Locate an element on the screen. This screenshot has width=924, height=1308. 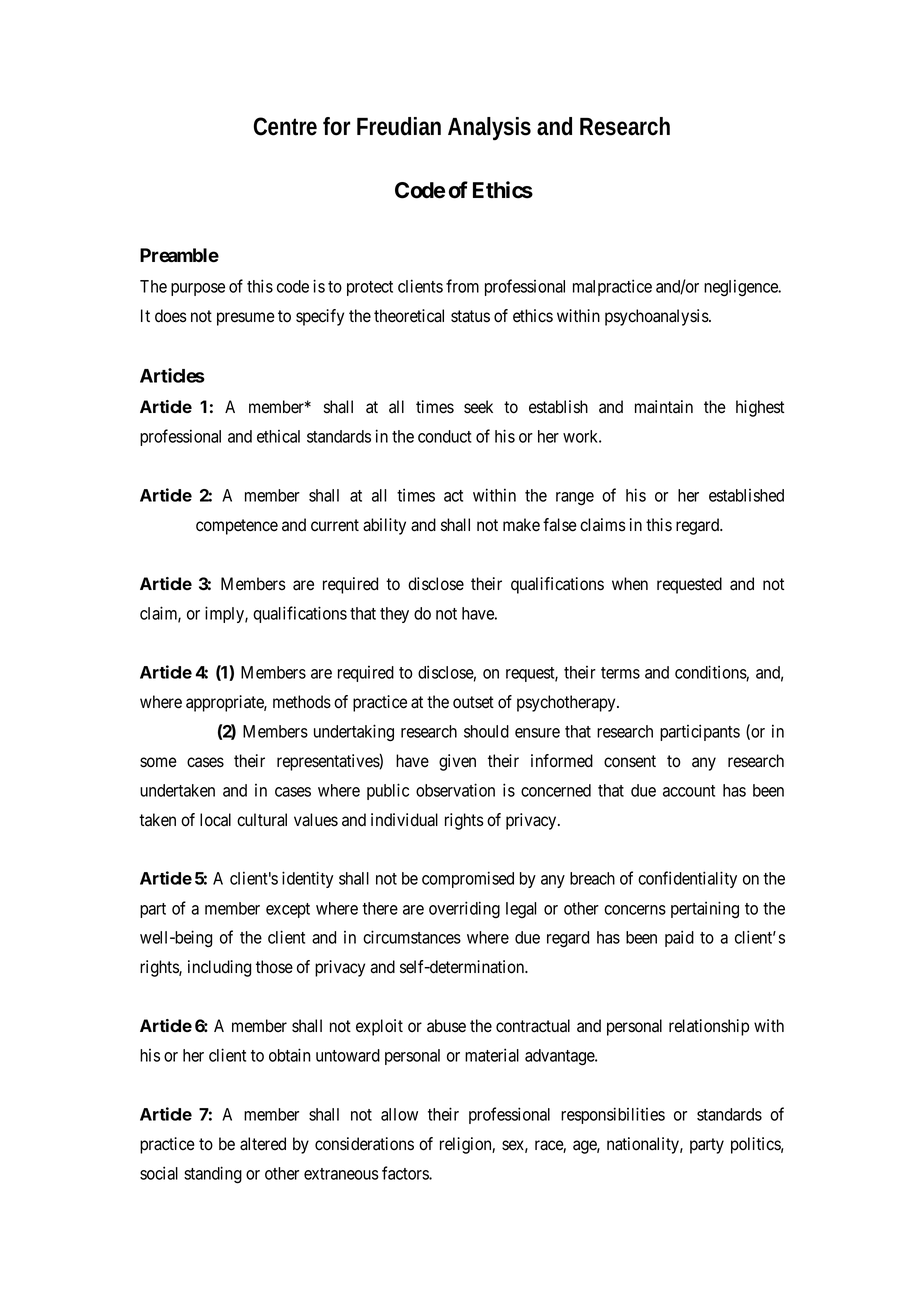
Freudian is located at coordinates (399, 126).
